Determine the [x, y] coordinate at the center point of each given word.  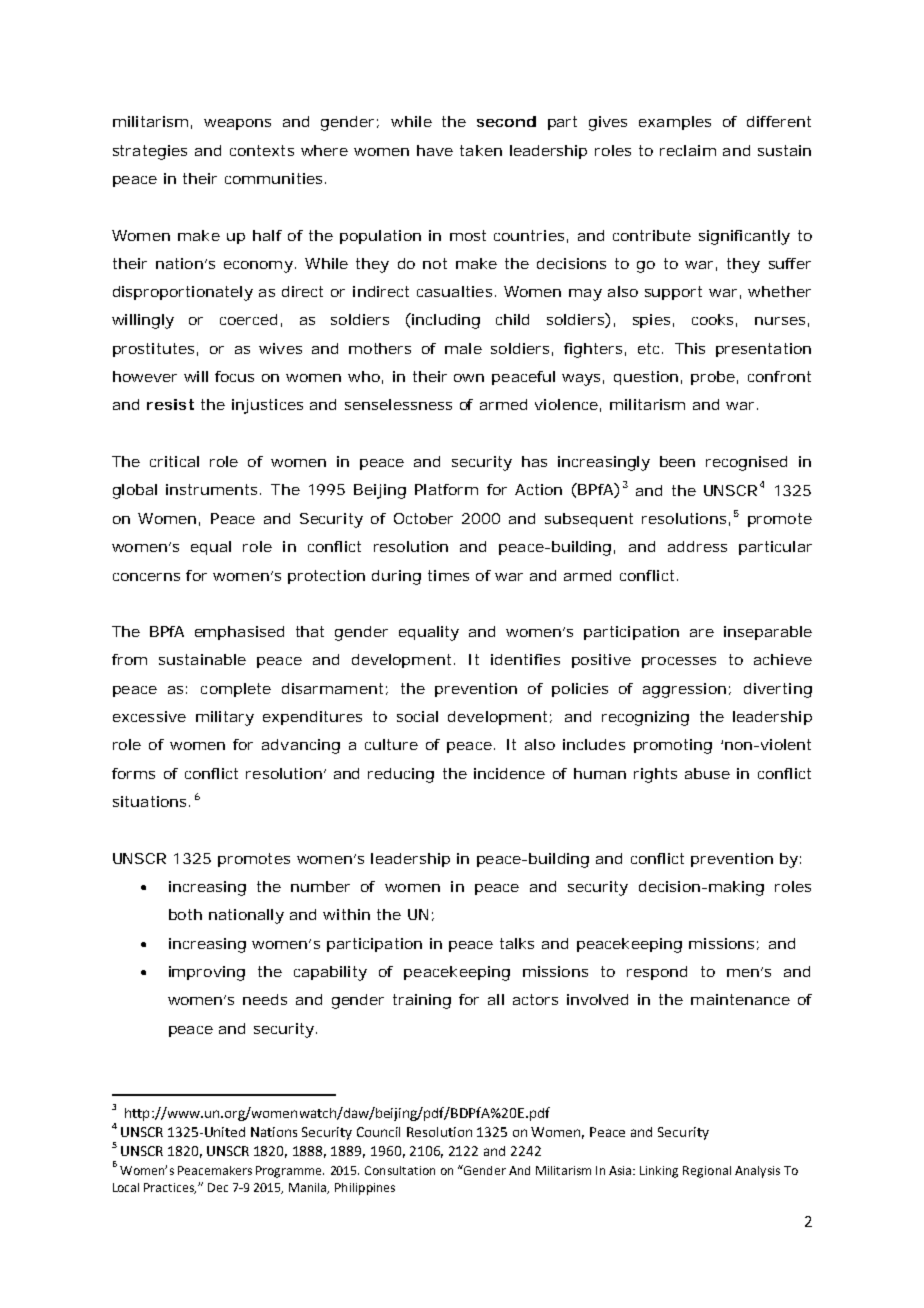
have [435, 150]
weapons [237, 124]
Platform [446, 489]
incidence [509, 773]
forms [133, 773]
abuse [707, 773]
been [677, 461]
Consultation [400, 1170]
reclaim [688, 150]
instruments [213, 489]
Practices [170, 1188]
